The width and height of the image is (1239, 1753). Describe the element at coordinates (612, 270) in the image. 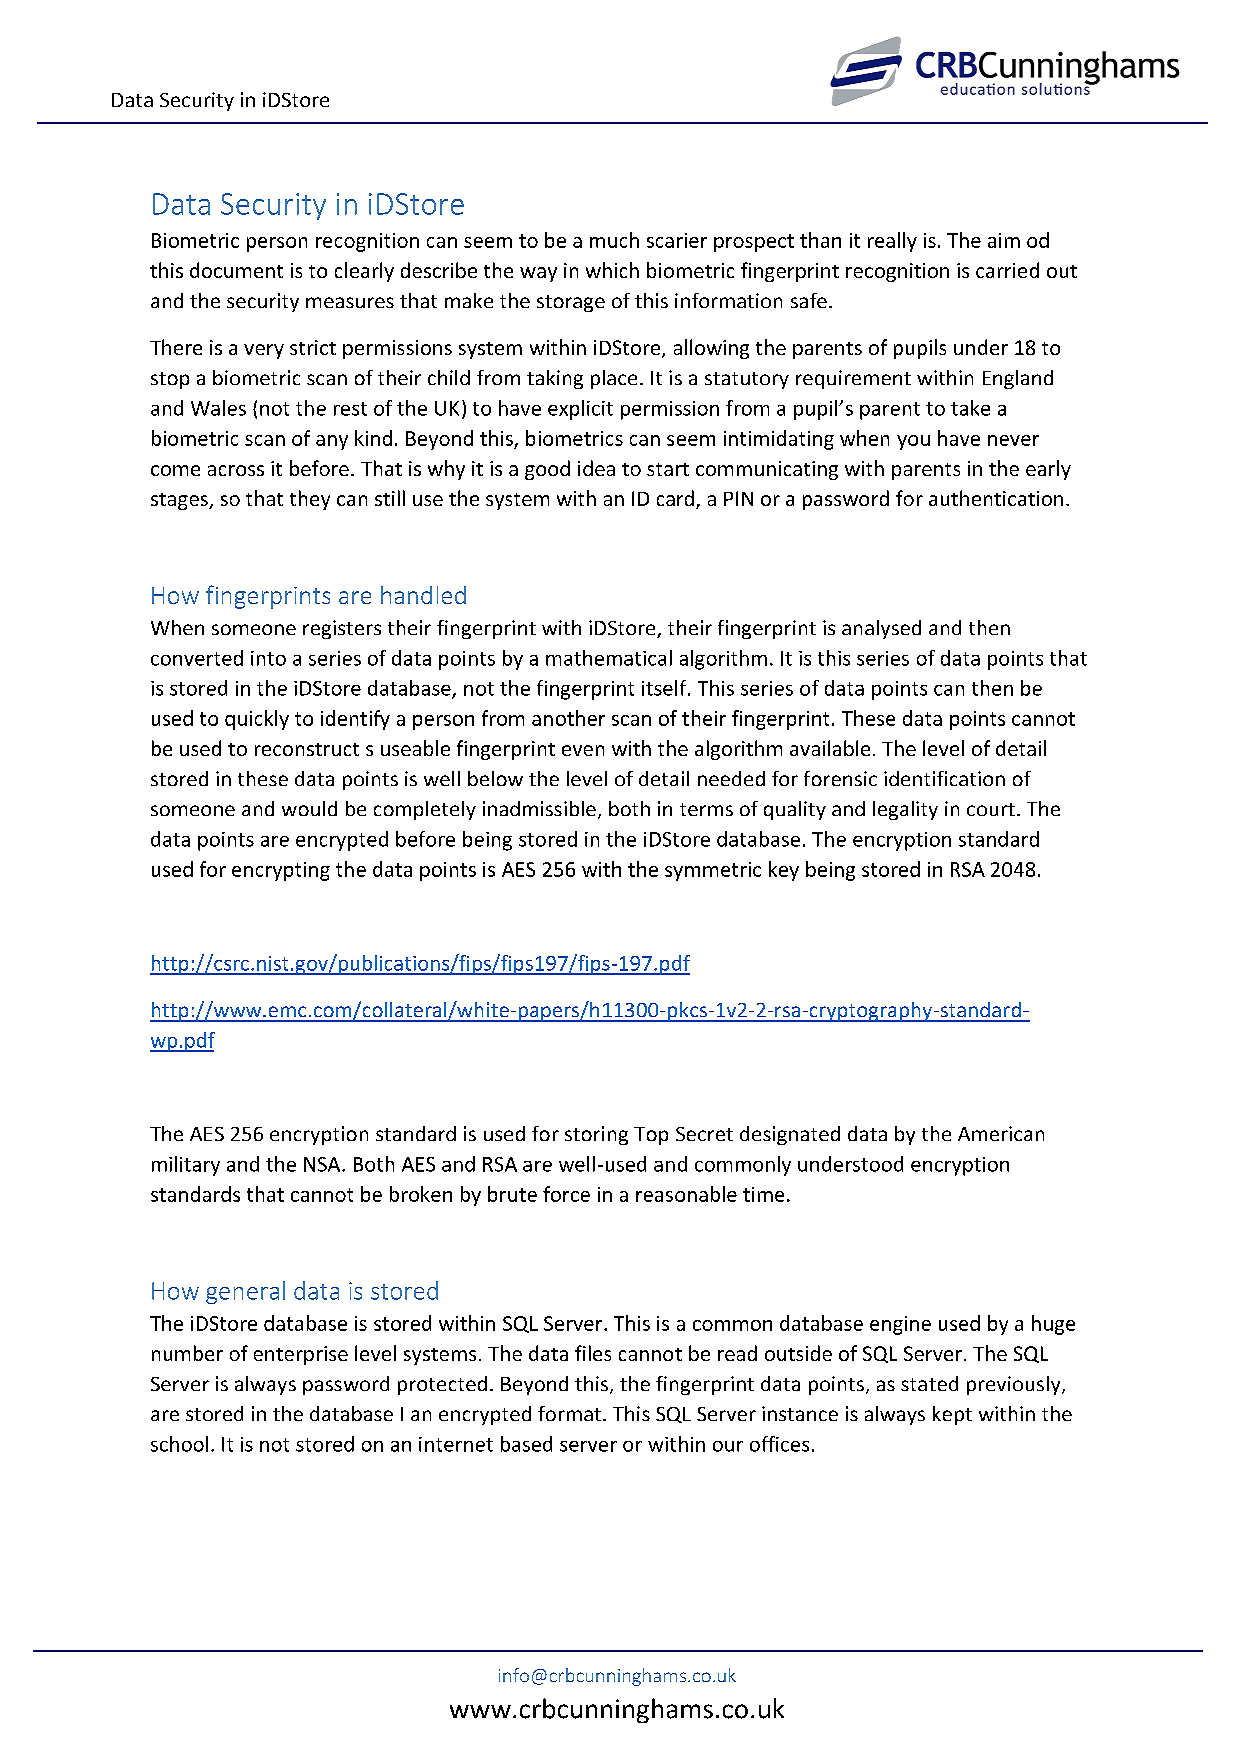

I see `which` at that location.
